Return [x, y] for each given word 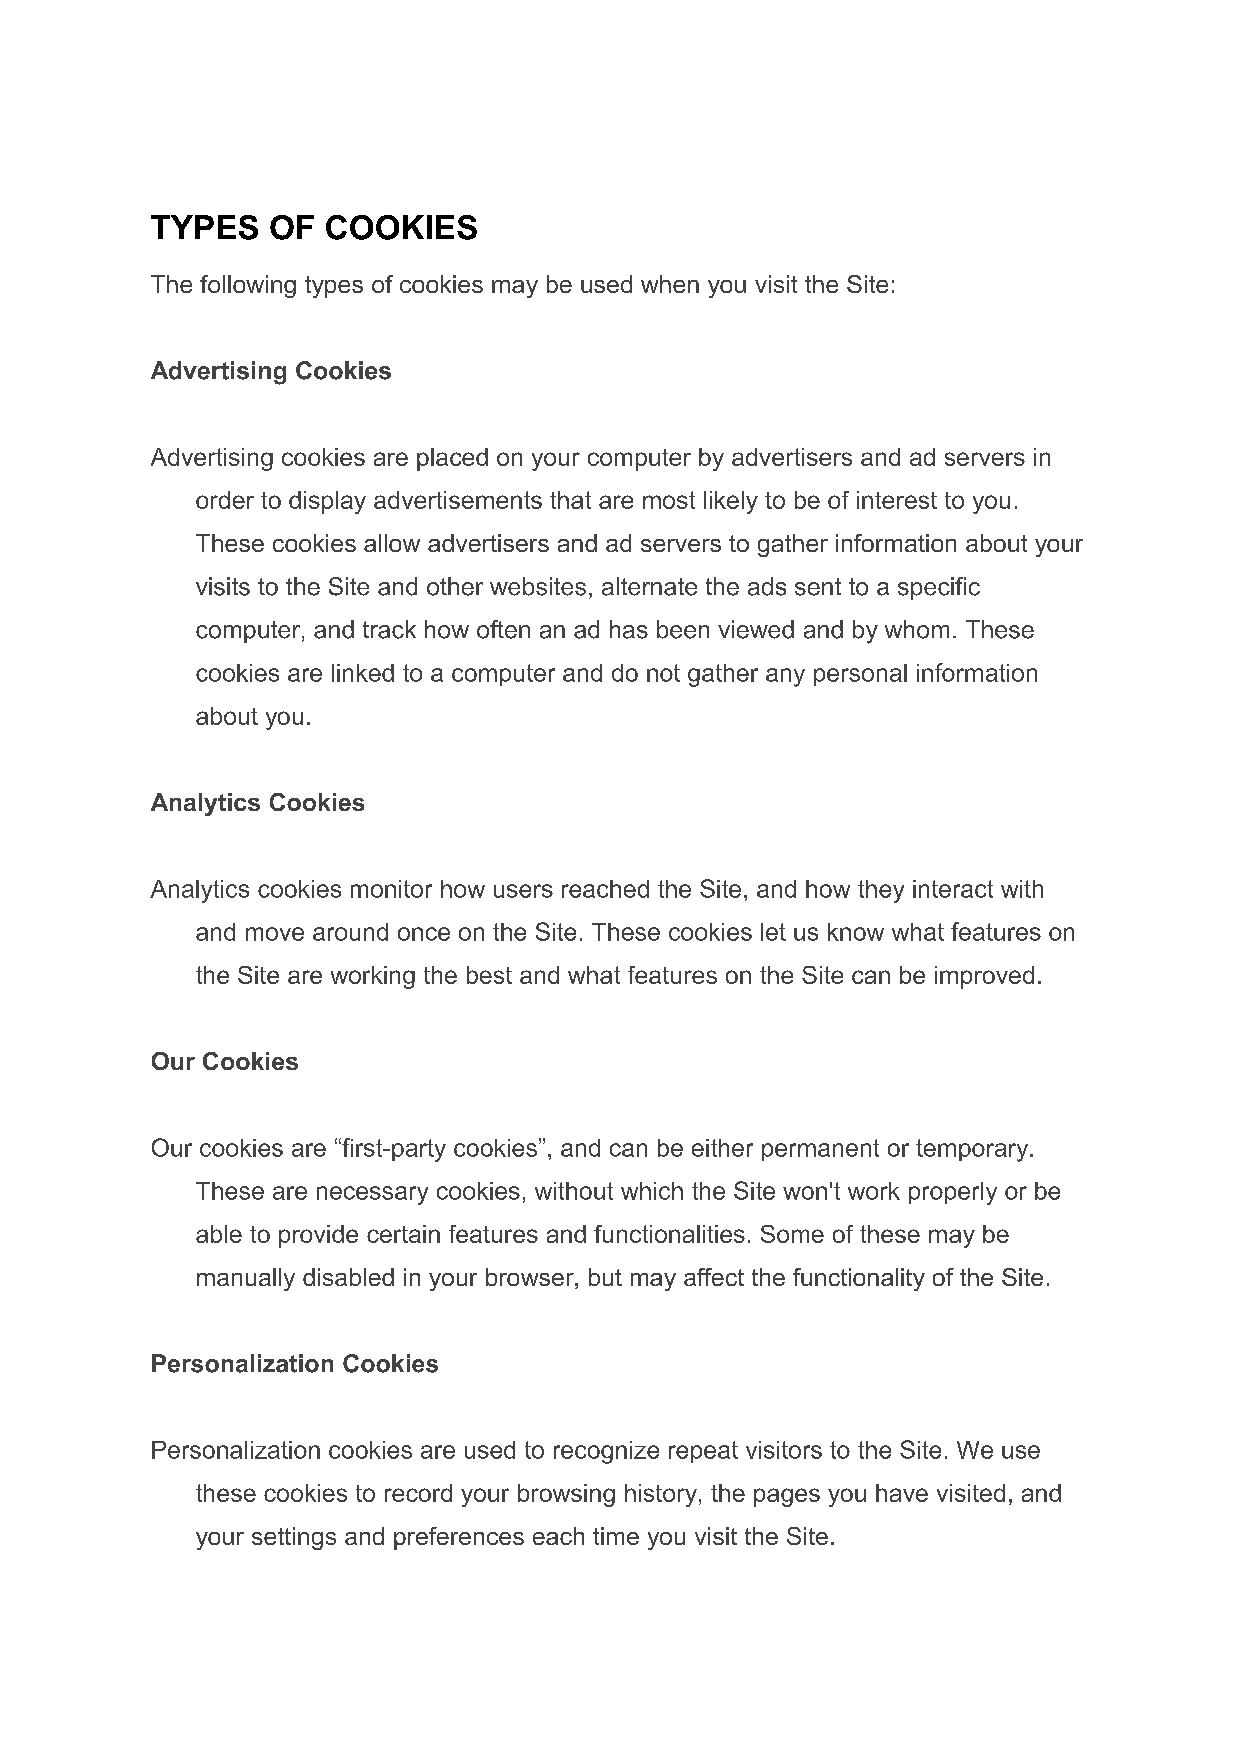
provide [318, 1236]
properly [953, 1193]
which [652, 1191]
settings [294, 1538]
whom [917, 629]
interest [897, 500]
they [881, 891]
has [629, 629]
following [248, 286]
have [902, 1493]
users [523, 891]
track [389, 629]
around [350, 932]
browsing [566, 1495]
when [670, 284]
